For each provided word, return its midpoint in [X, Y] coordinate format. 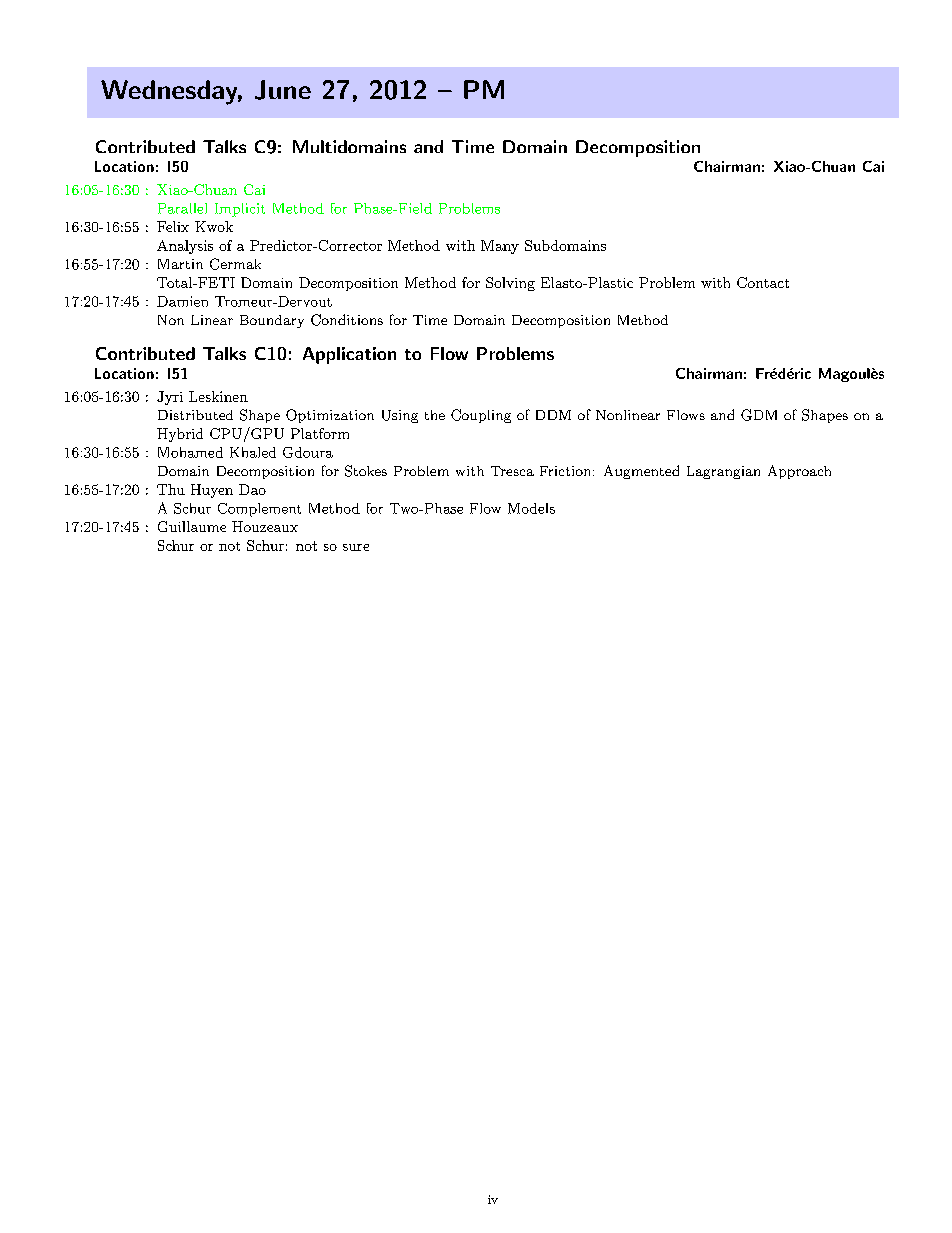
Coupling [481, 416]
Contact [763, 282]
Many [500, 247]
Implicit [240, 210]
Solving [510, 284]
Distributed [195, 415]
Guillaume [192, 526]
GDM [759, 415]
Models [531, 508]
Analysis [185, 247]
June [283, 90]
